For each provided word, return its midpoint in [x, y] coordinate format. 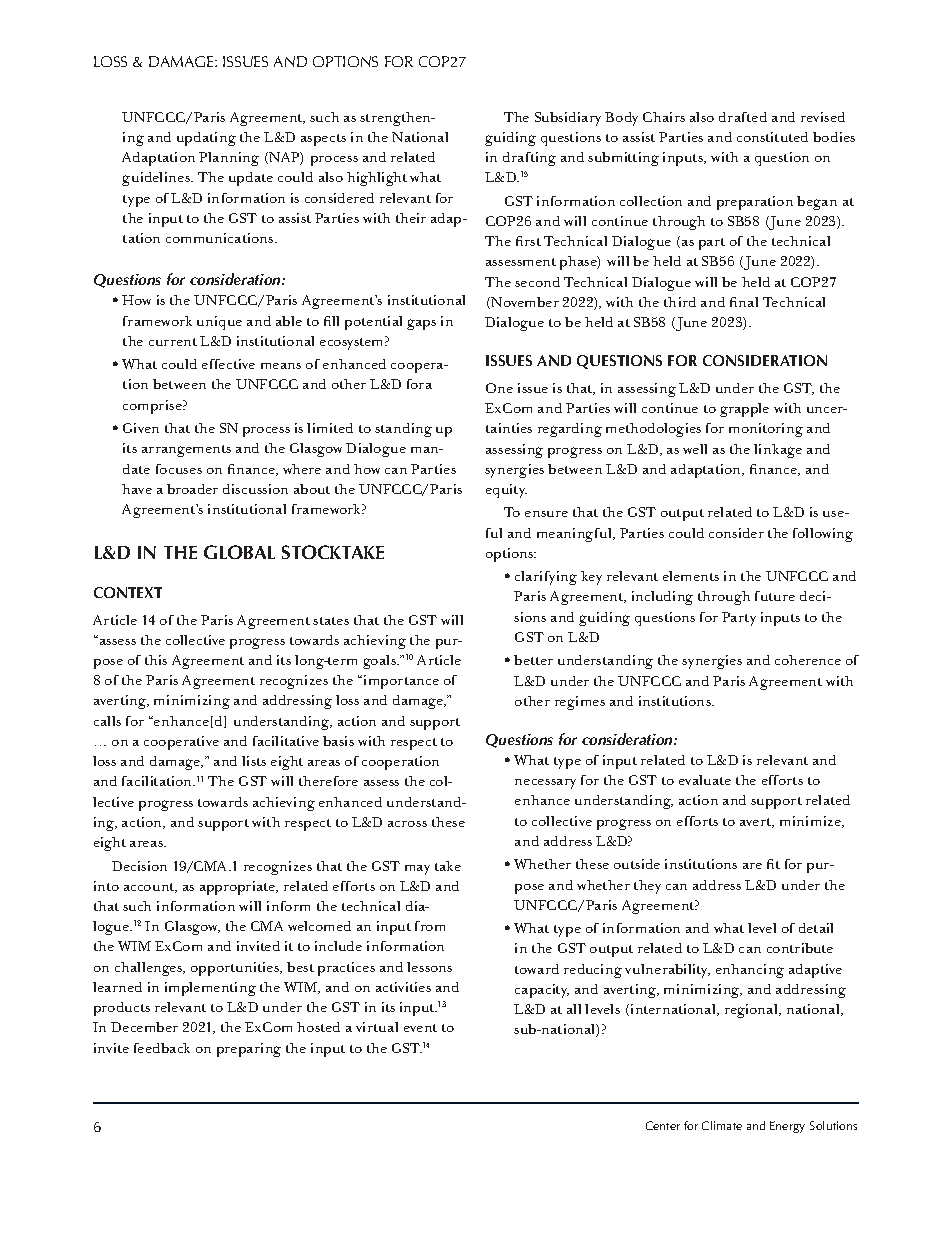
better [533, 660]
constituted [772, 137]
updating [206, 139]
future [775, 596]
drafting [529, 159]
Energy [787, 1127]
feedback [162, 1048]
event [420, 1028]
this [156, 660]
